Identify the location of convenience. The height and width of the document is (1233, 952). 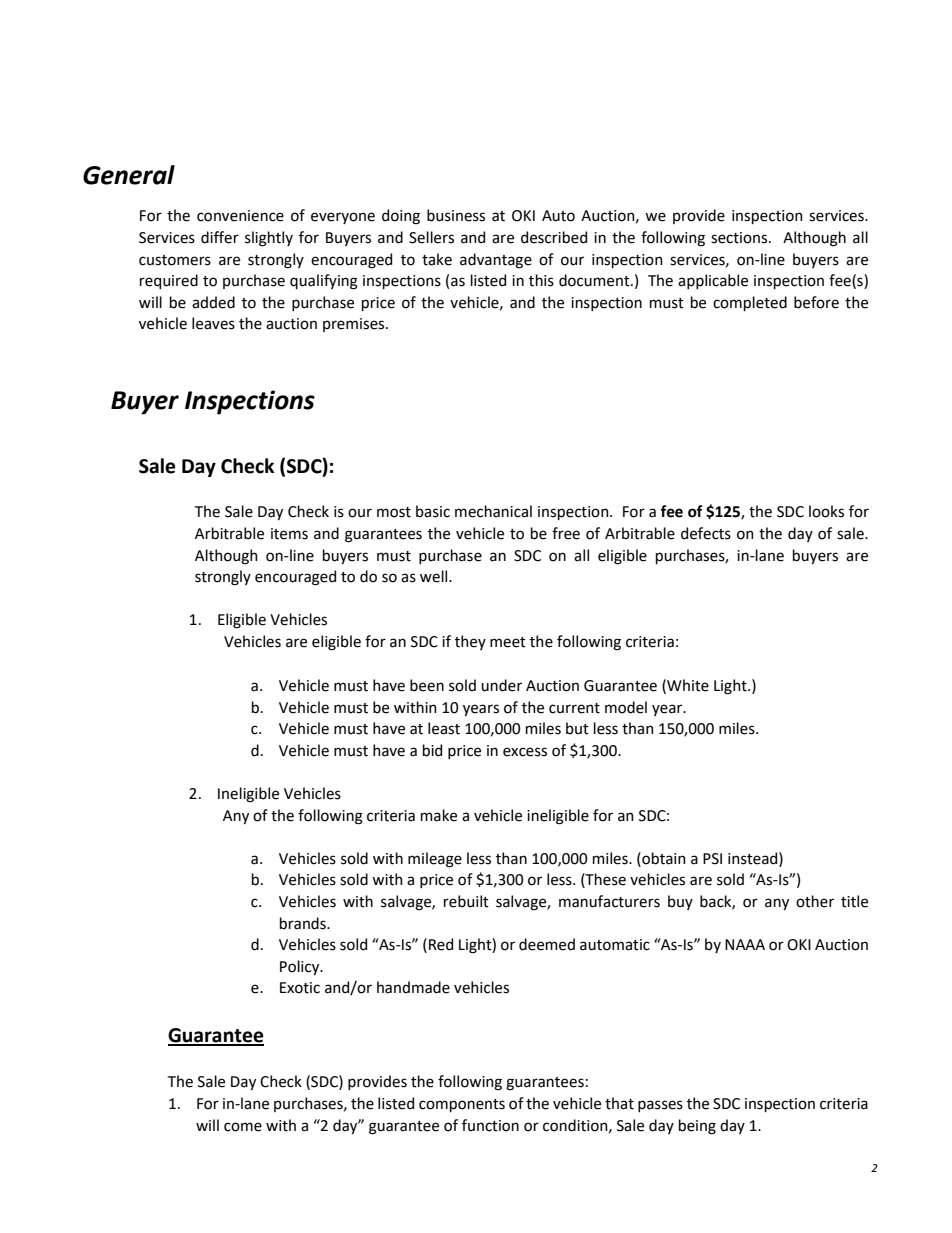
(240, 216).
